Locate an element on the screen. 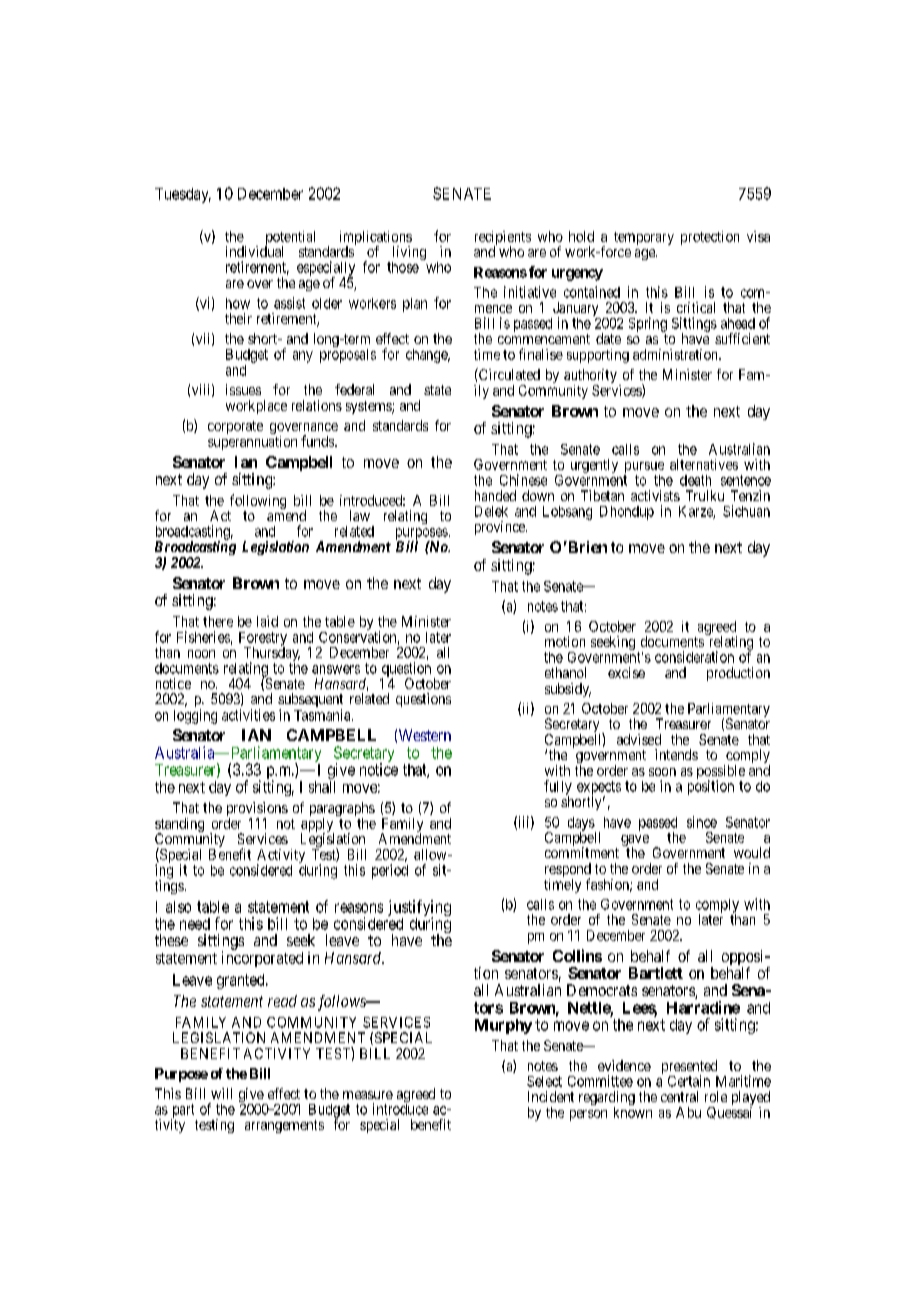 The image size is (924, 1308). central is located at coordinates (679, 1096).
